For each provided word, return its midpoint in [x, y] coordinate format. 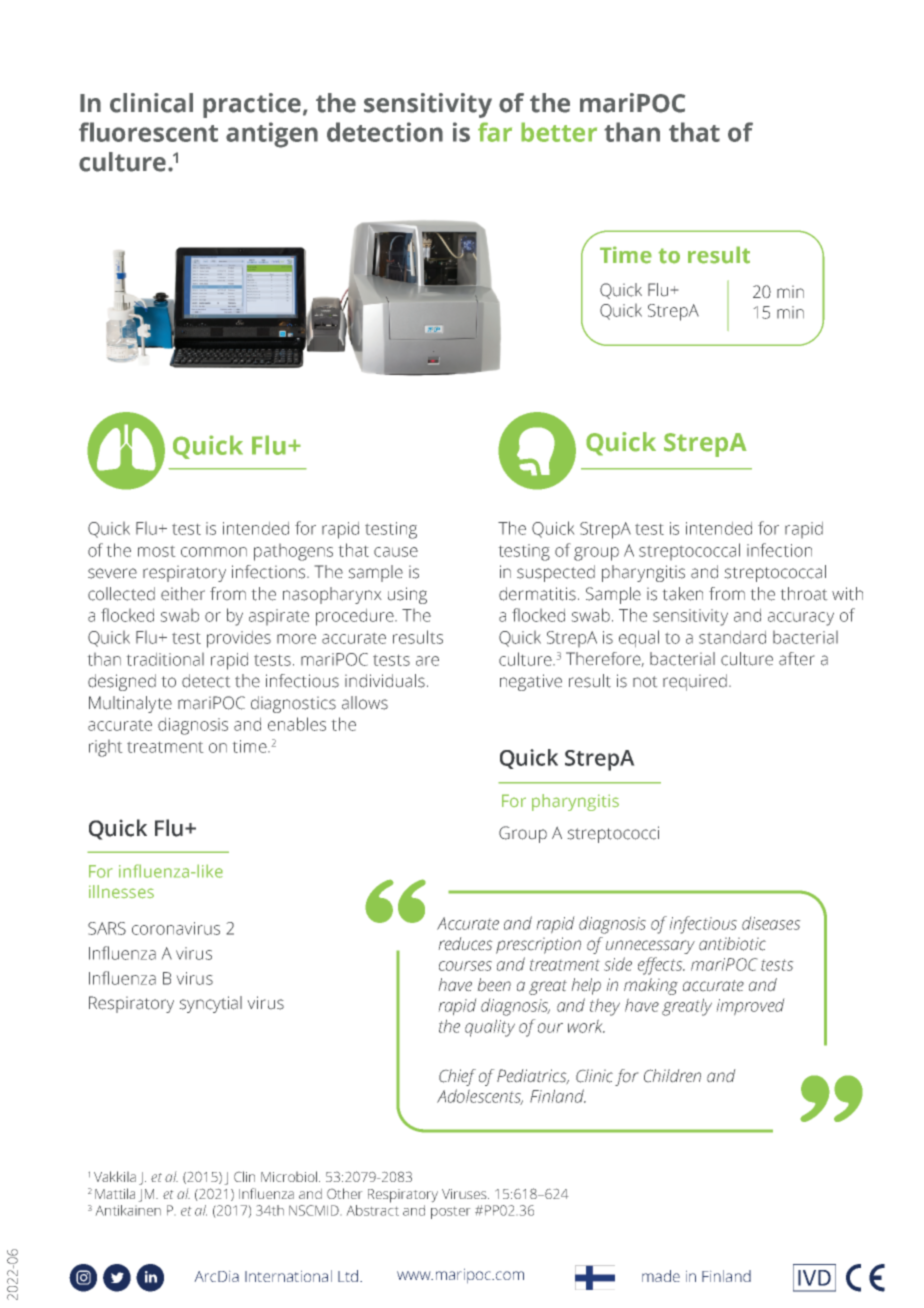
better [559, 132]
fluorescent [148, 132]
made [661, 1276]
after [797, 659]
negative [531, 682]
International [288, 1276]
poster [451, 1212]
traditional [165, 659]
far [495, 132]
